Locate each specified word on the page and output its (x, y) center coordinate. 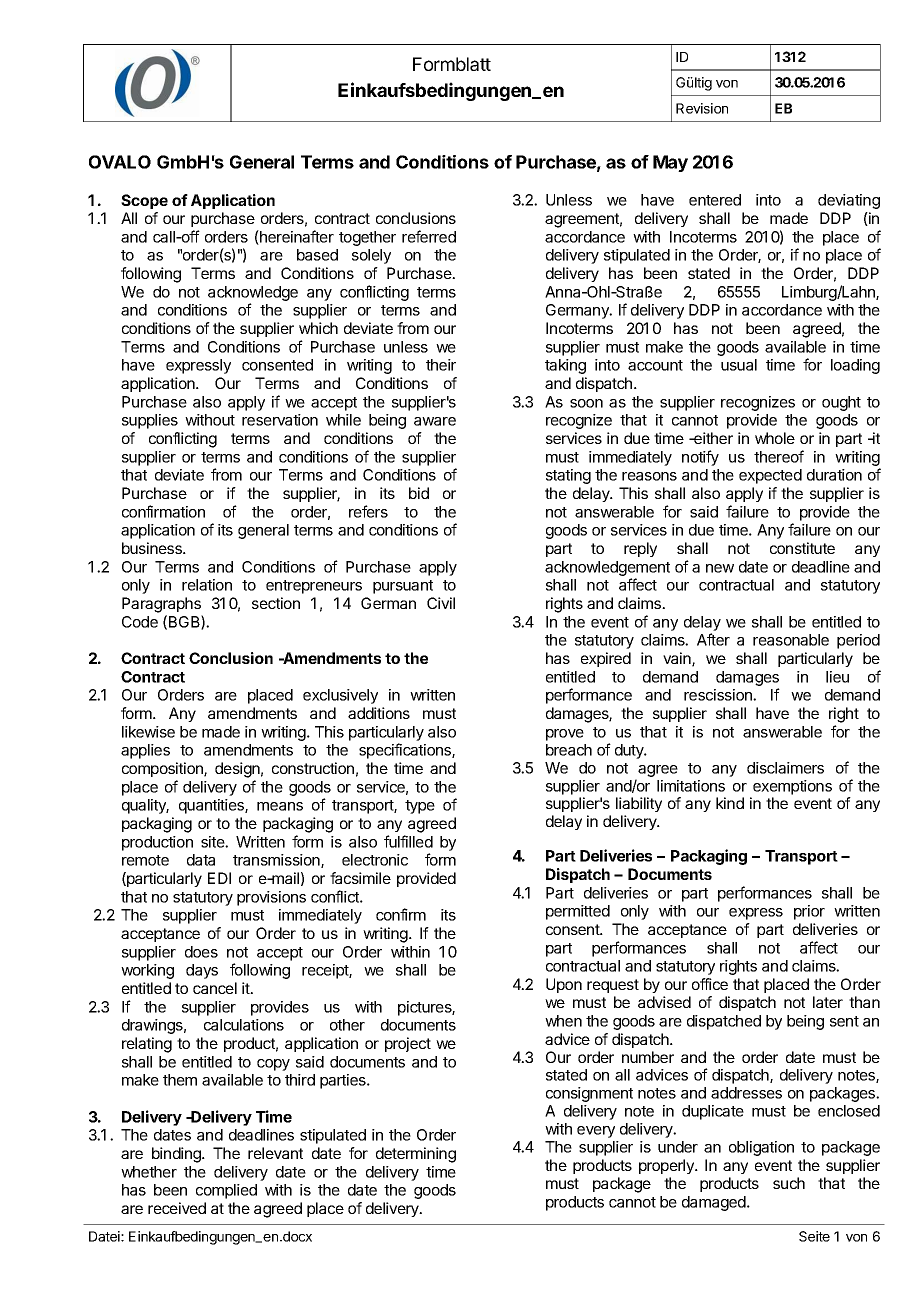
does (201, 952)
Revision (702, 108)
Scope (144, 201)
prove (565, 735)
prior (809, 912)
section (276, 603)
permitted (578, 912)
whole (775, 438)
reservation (280, 420)
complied (226, 1191)
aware (435, 421)
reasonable (791, 640)
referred (429, 236)
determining (416, 1155)
